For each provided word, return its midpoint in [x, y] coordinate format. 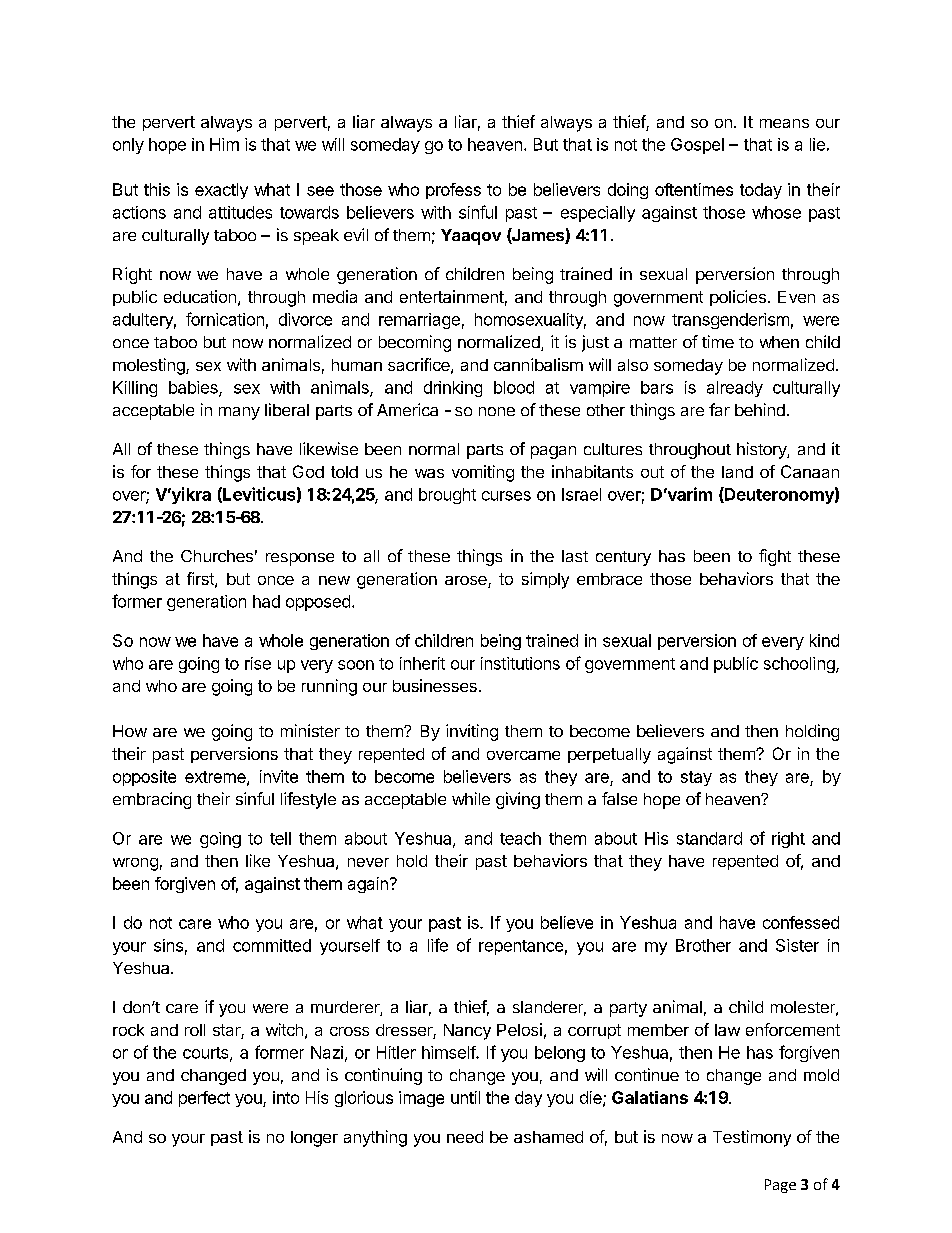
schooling [800, 665]
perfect [204, 1099]
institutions [520, 663]
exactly [221, 191]
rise [258, 663]
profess [453, 191]
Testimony [752, 1138]
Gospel [697, 146]
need [465, 1137]
